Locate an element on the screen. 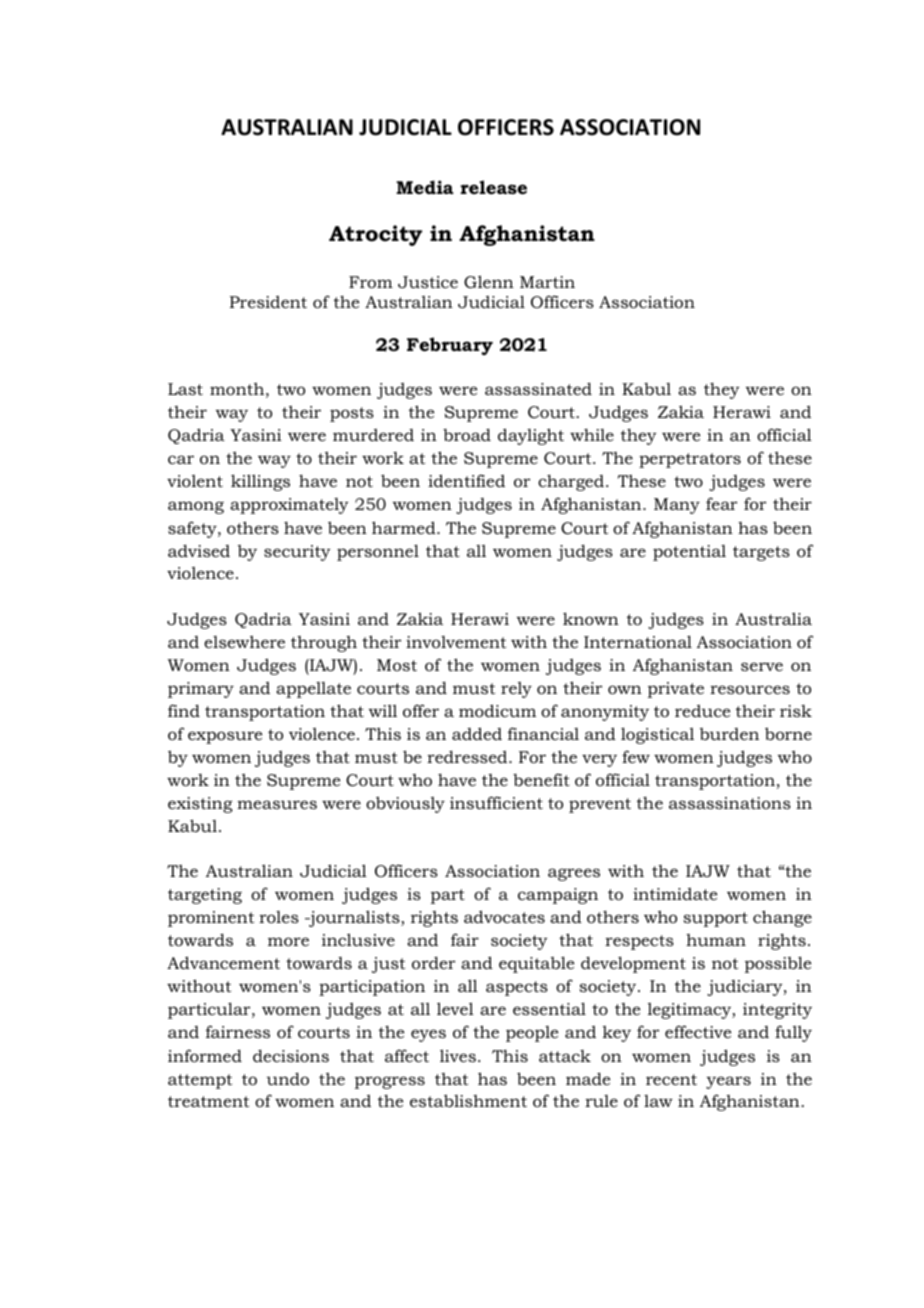  roles is located at coordinates (279, 917).
